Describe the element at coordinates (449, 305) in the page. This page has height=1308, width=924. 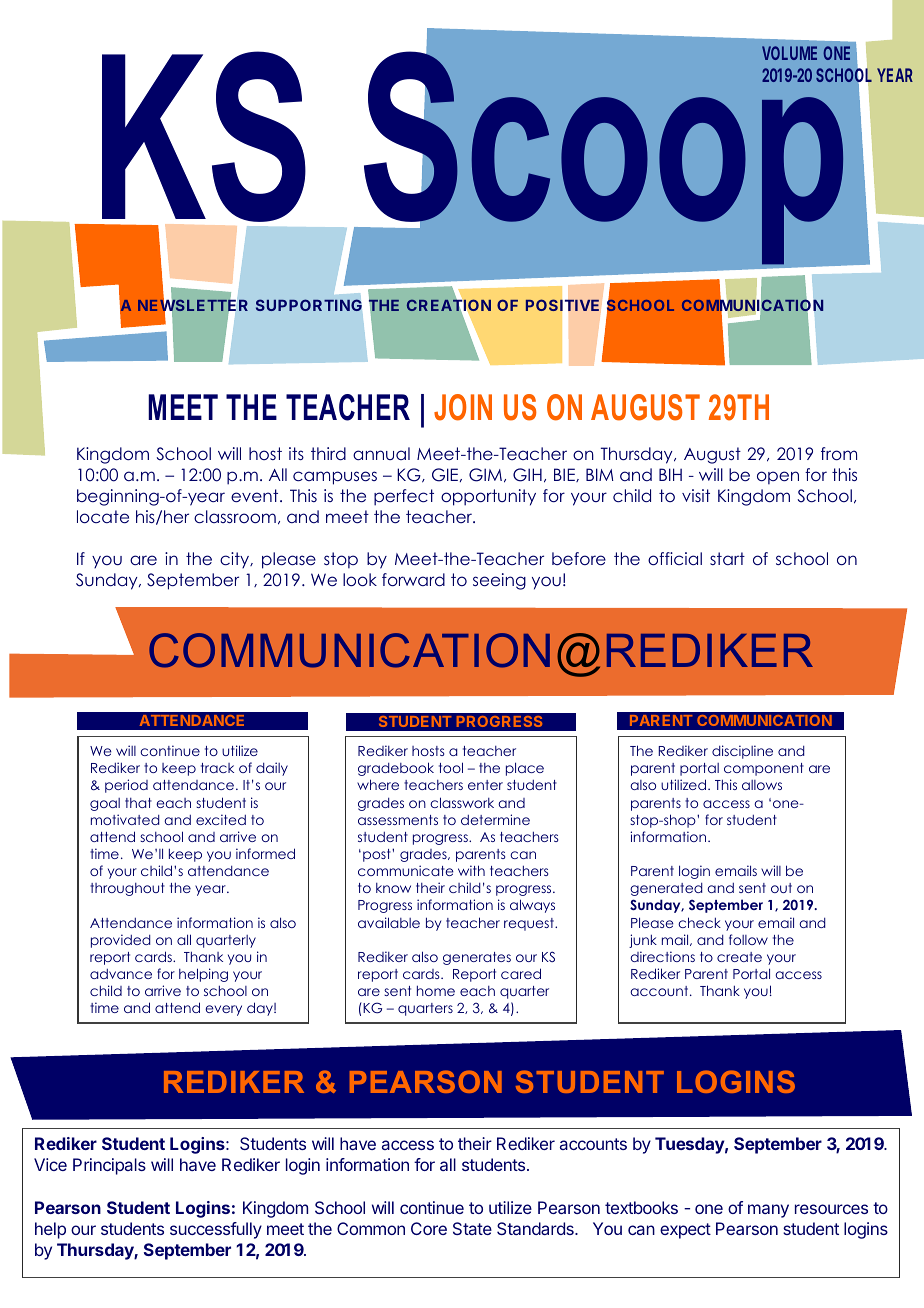
I see `CREATION` at that location.
